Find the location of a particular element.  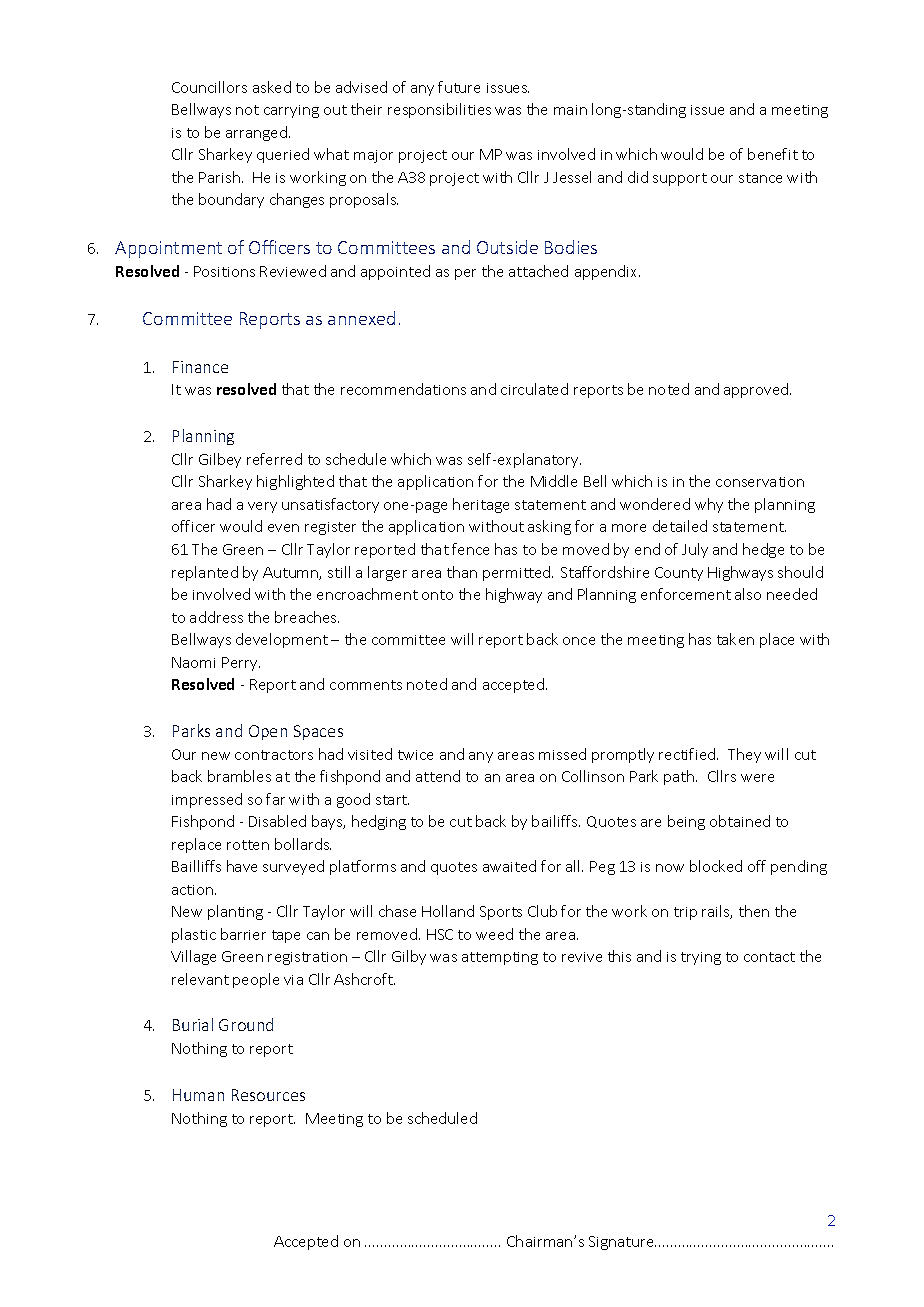

Perry is located at coordinates (241, 664).
